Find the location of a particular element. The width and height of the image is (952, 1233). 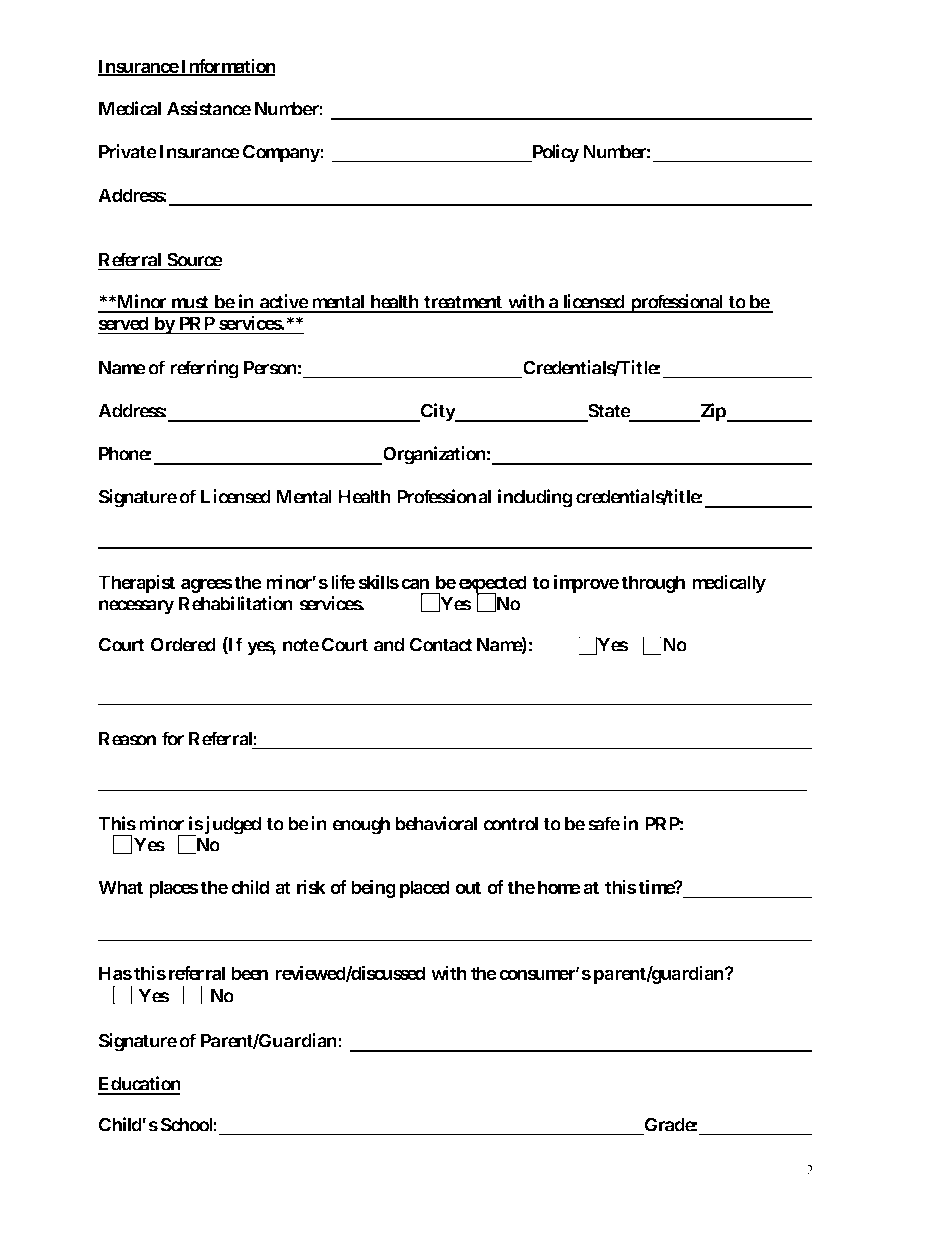

Policy is located at coordinates (555, 153).
